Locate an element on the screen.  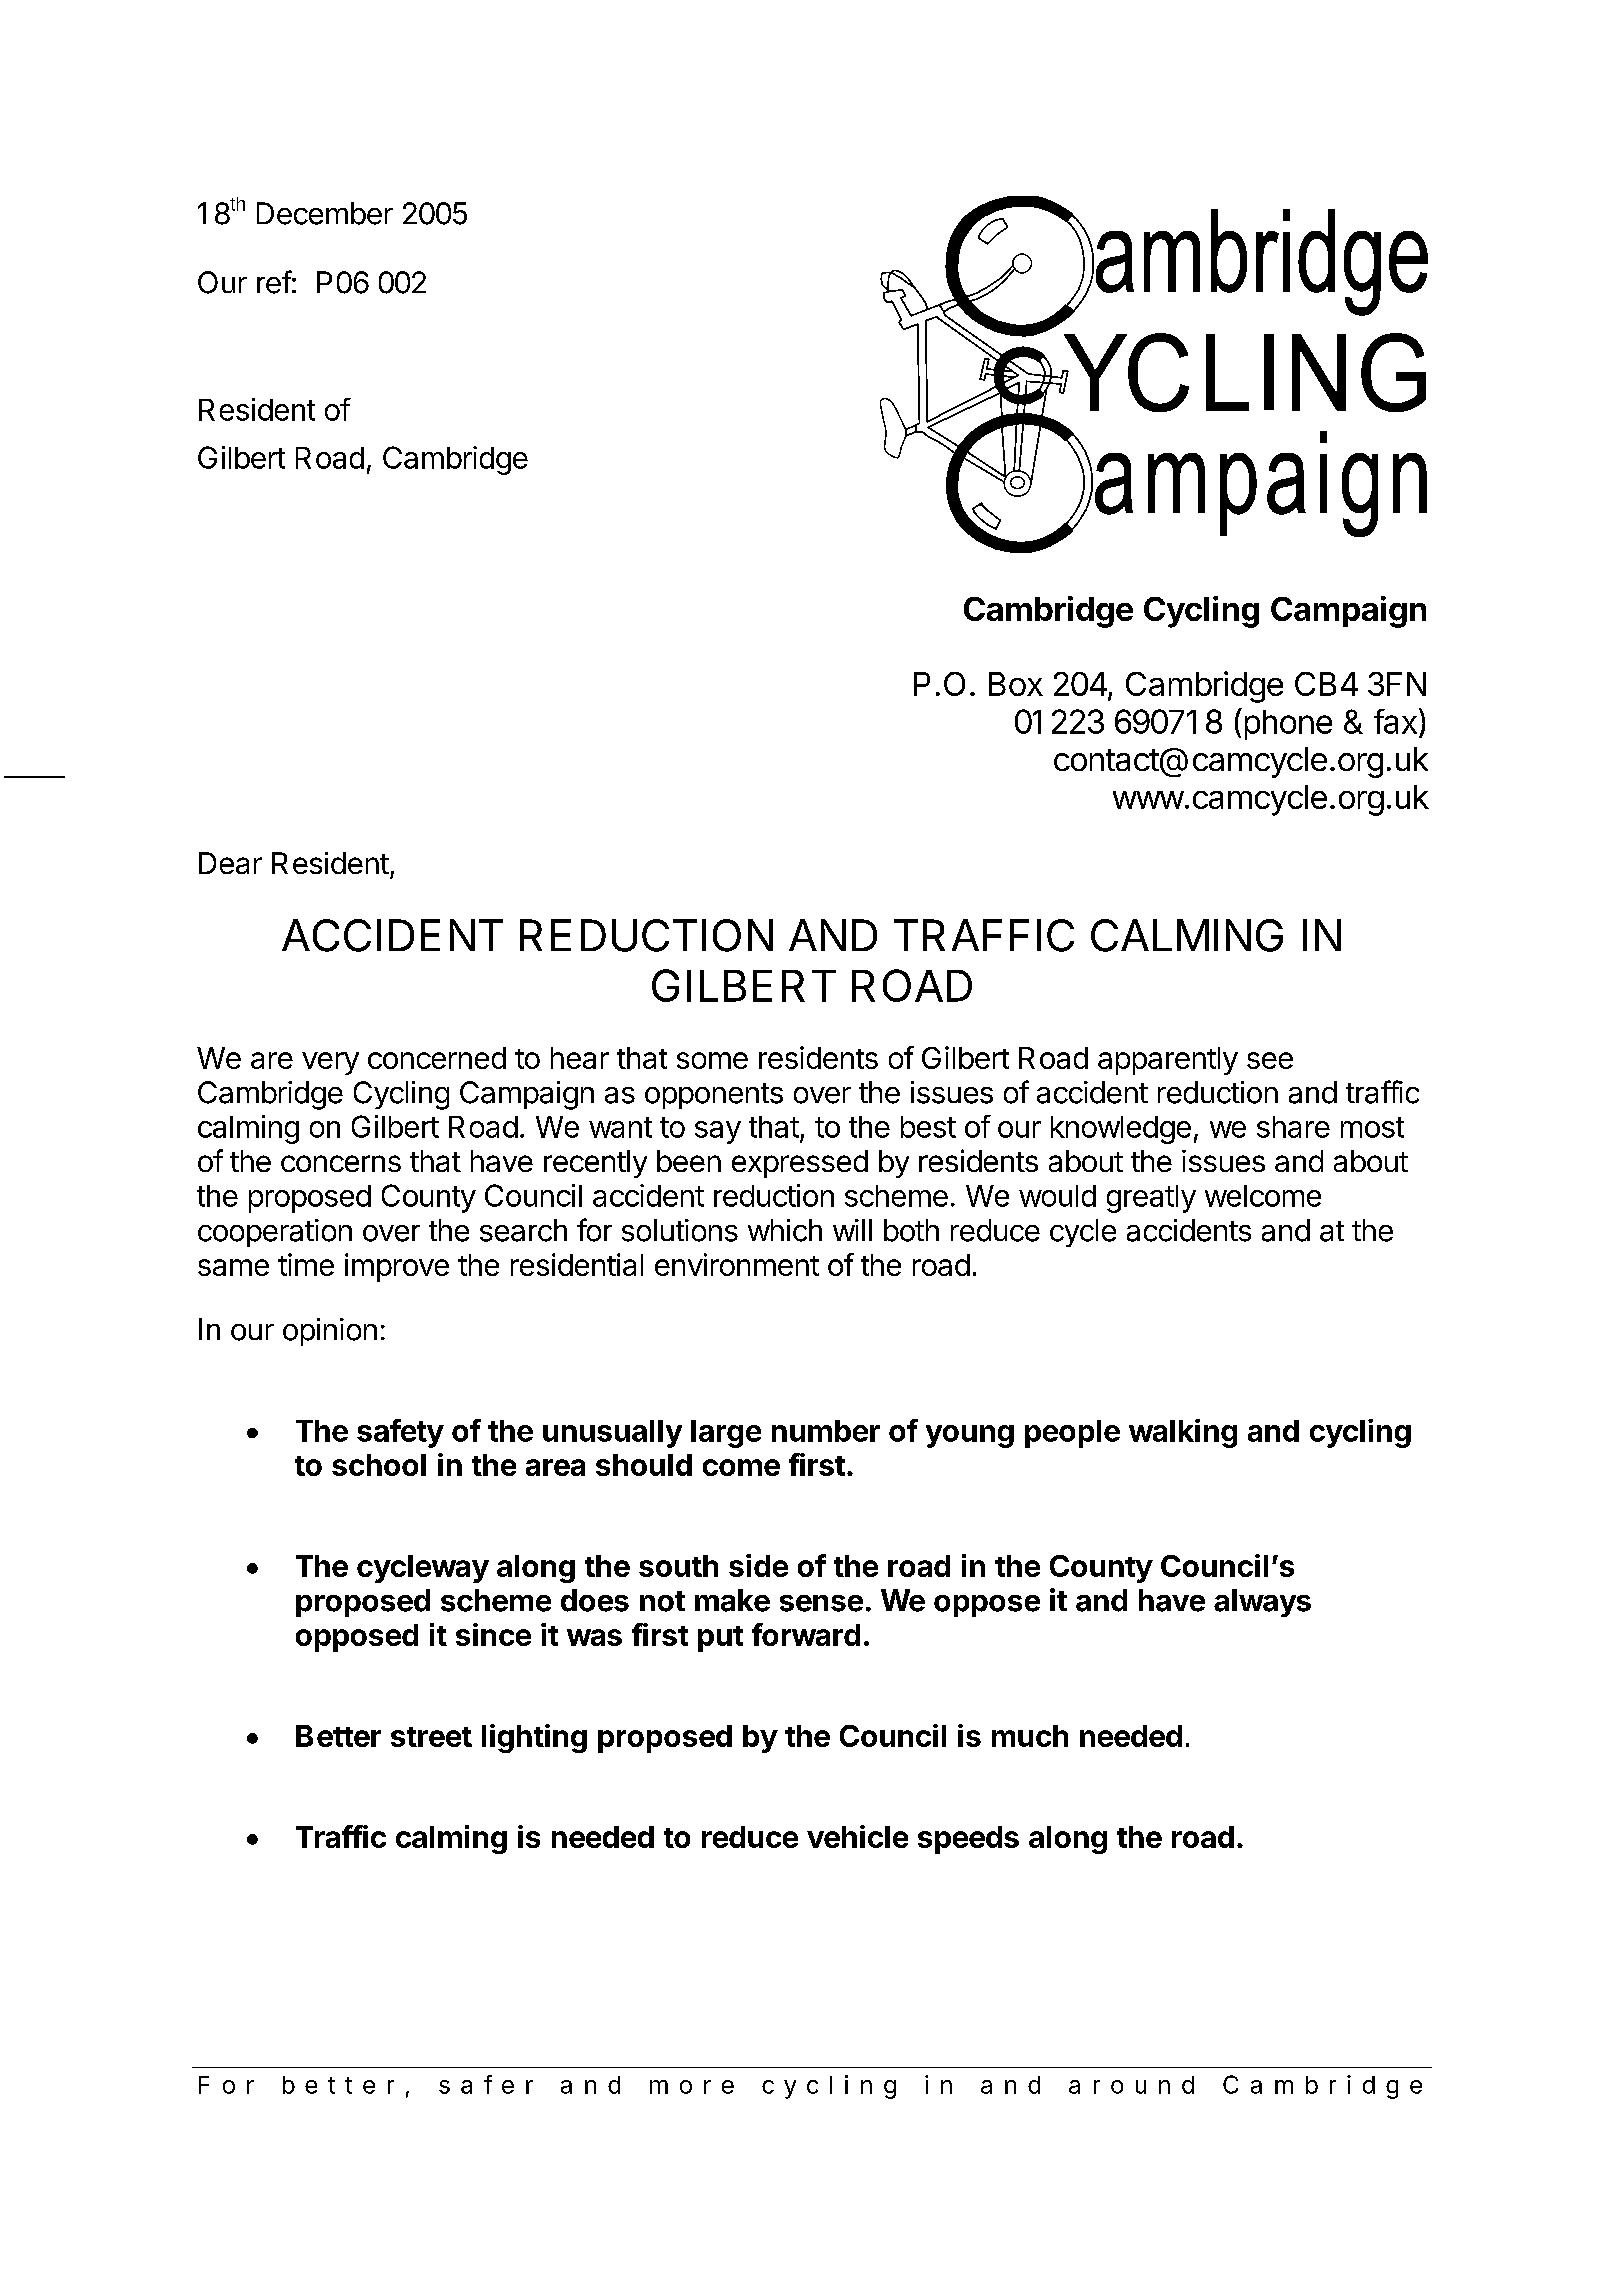
very is located at coordinates (330, 1063).
